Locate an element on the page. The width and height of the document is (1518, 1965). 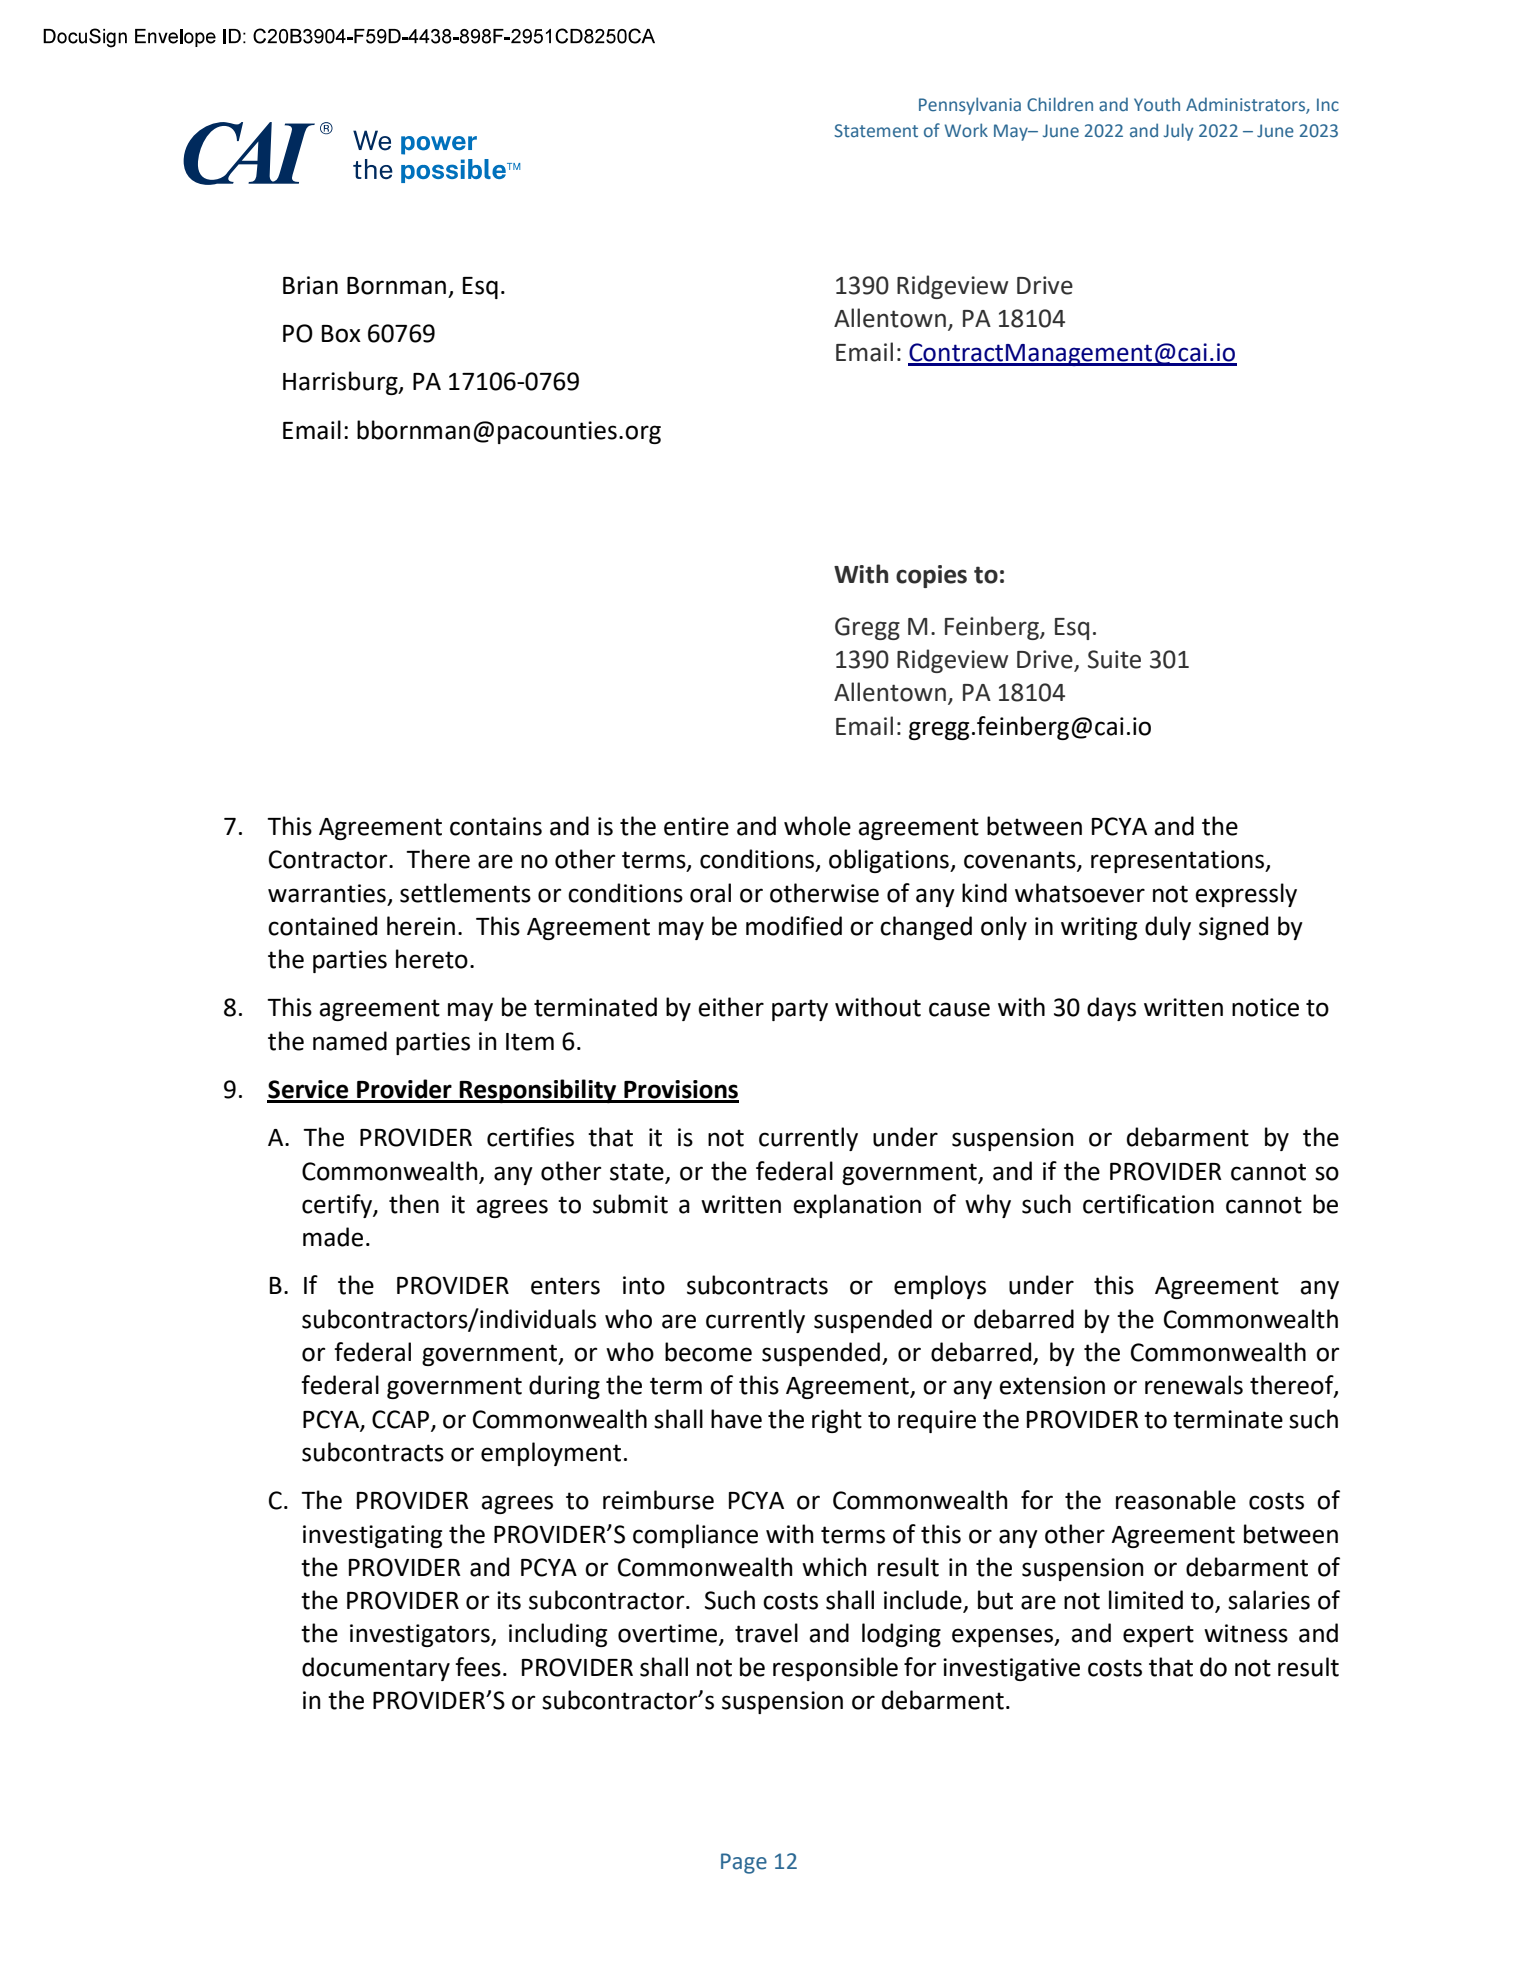
Page is located at coordinates (744, 1863).
